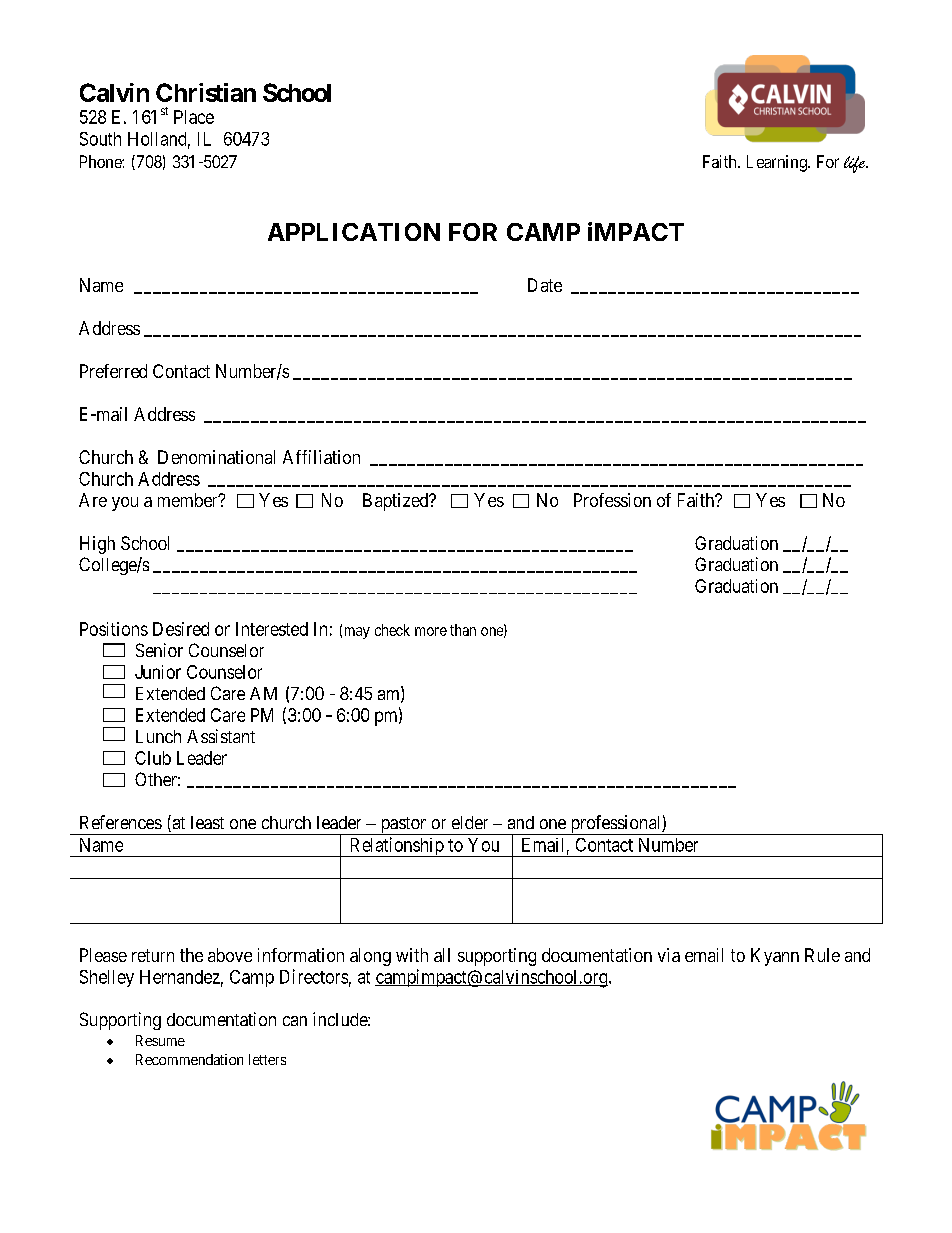 This screenshot has width=952, height=1233. I want to click on Preferred, so click(113, 371).
